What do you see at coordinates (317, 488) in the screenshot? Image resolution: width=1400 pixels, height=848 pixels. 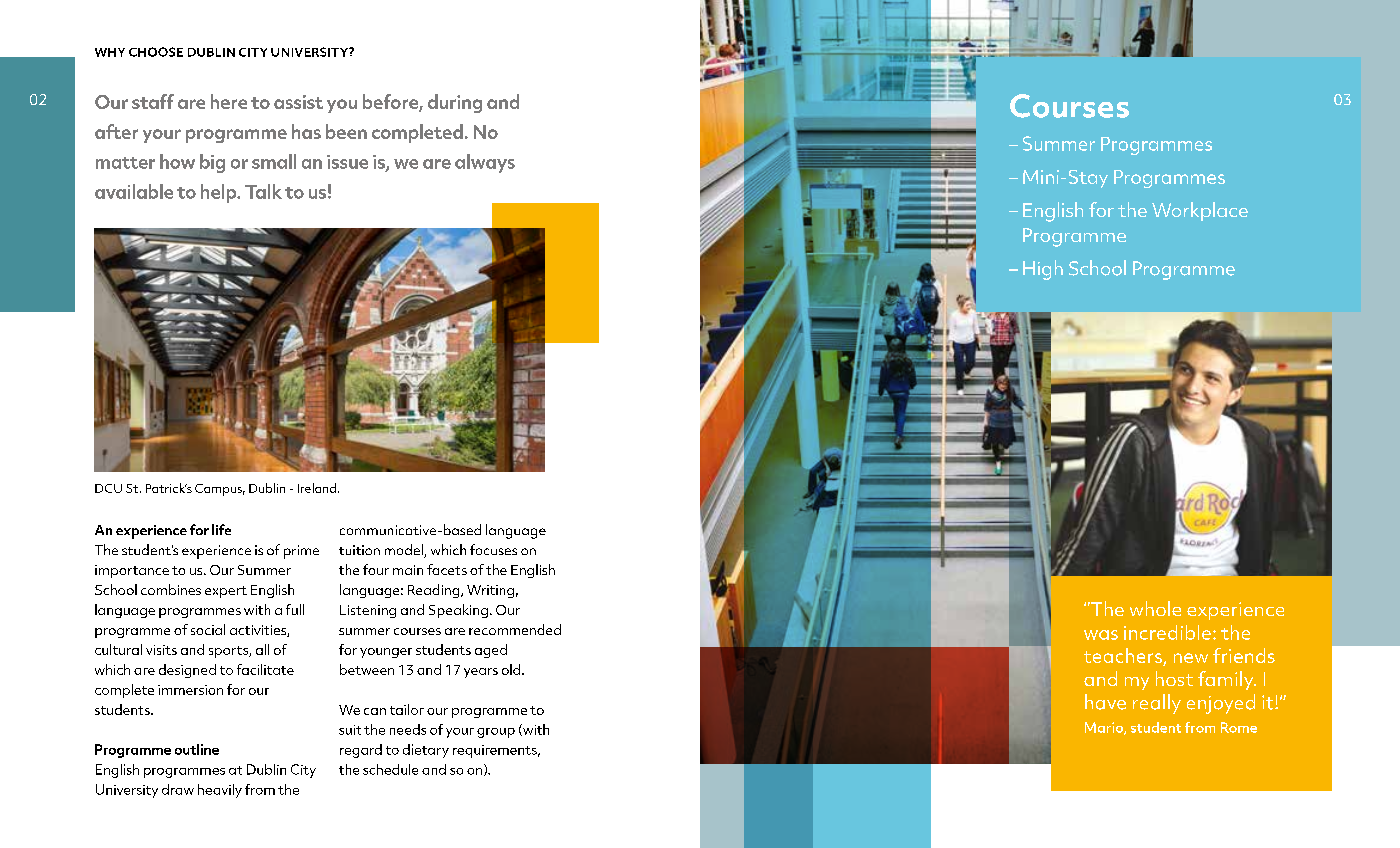 I see `Ireland` at bounding box center [317, 488].
